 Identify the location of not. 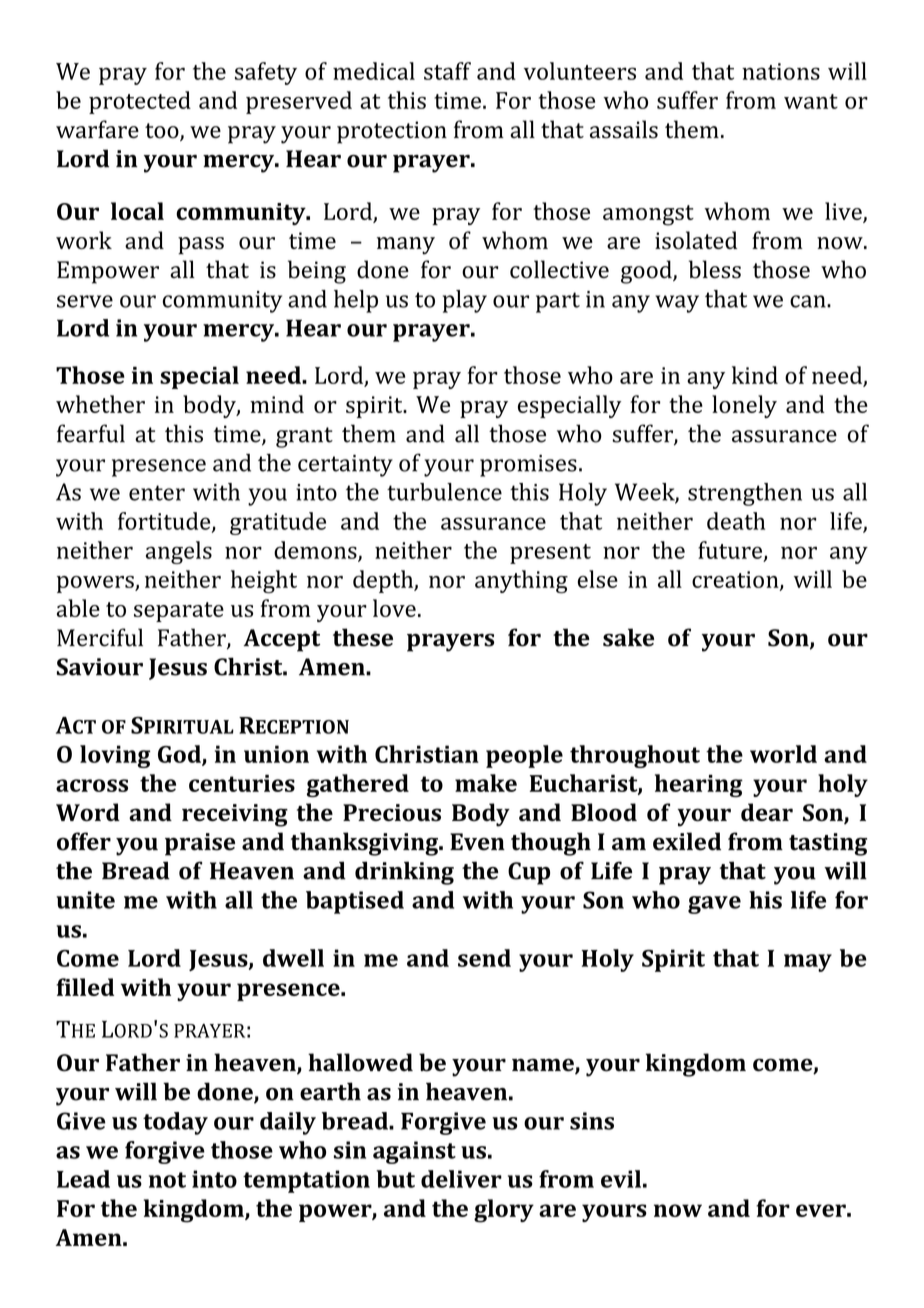
(167, 1180).
